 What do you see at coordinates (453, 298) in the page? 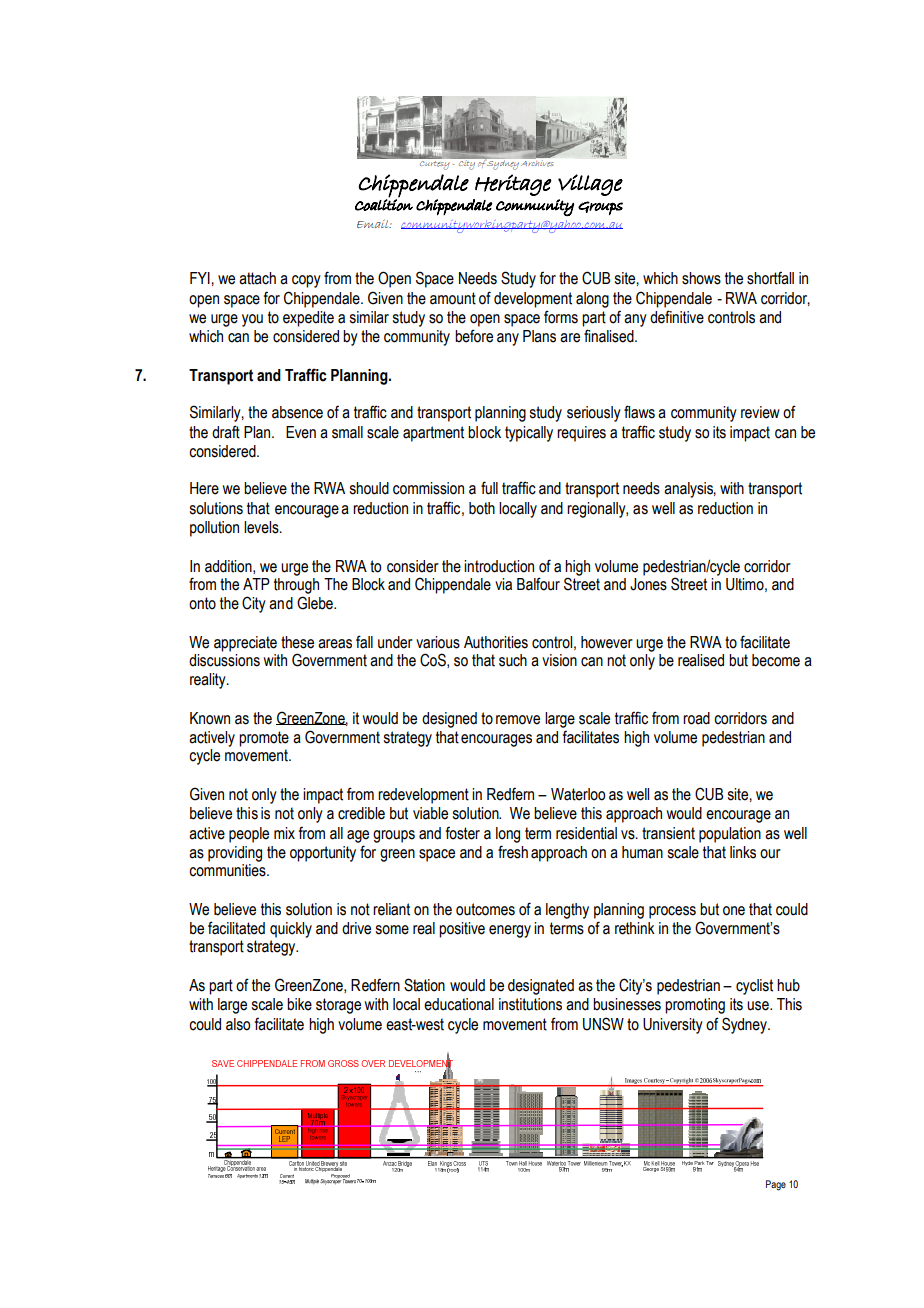
I see `amount` at bounding box center [453, 298].
